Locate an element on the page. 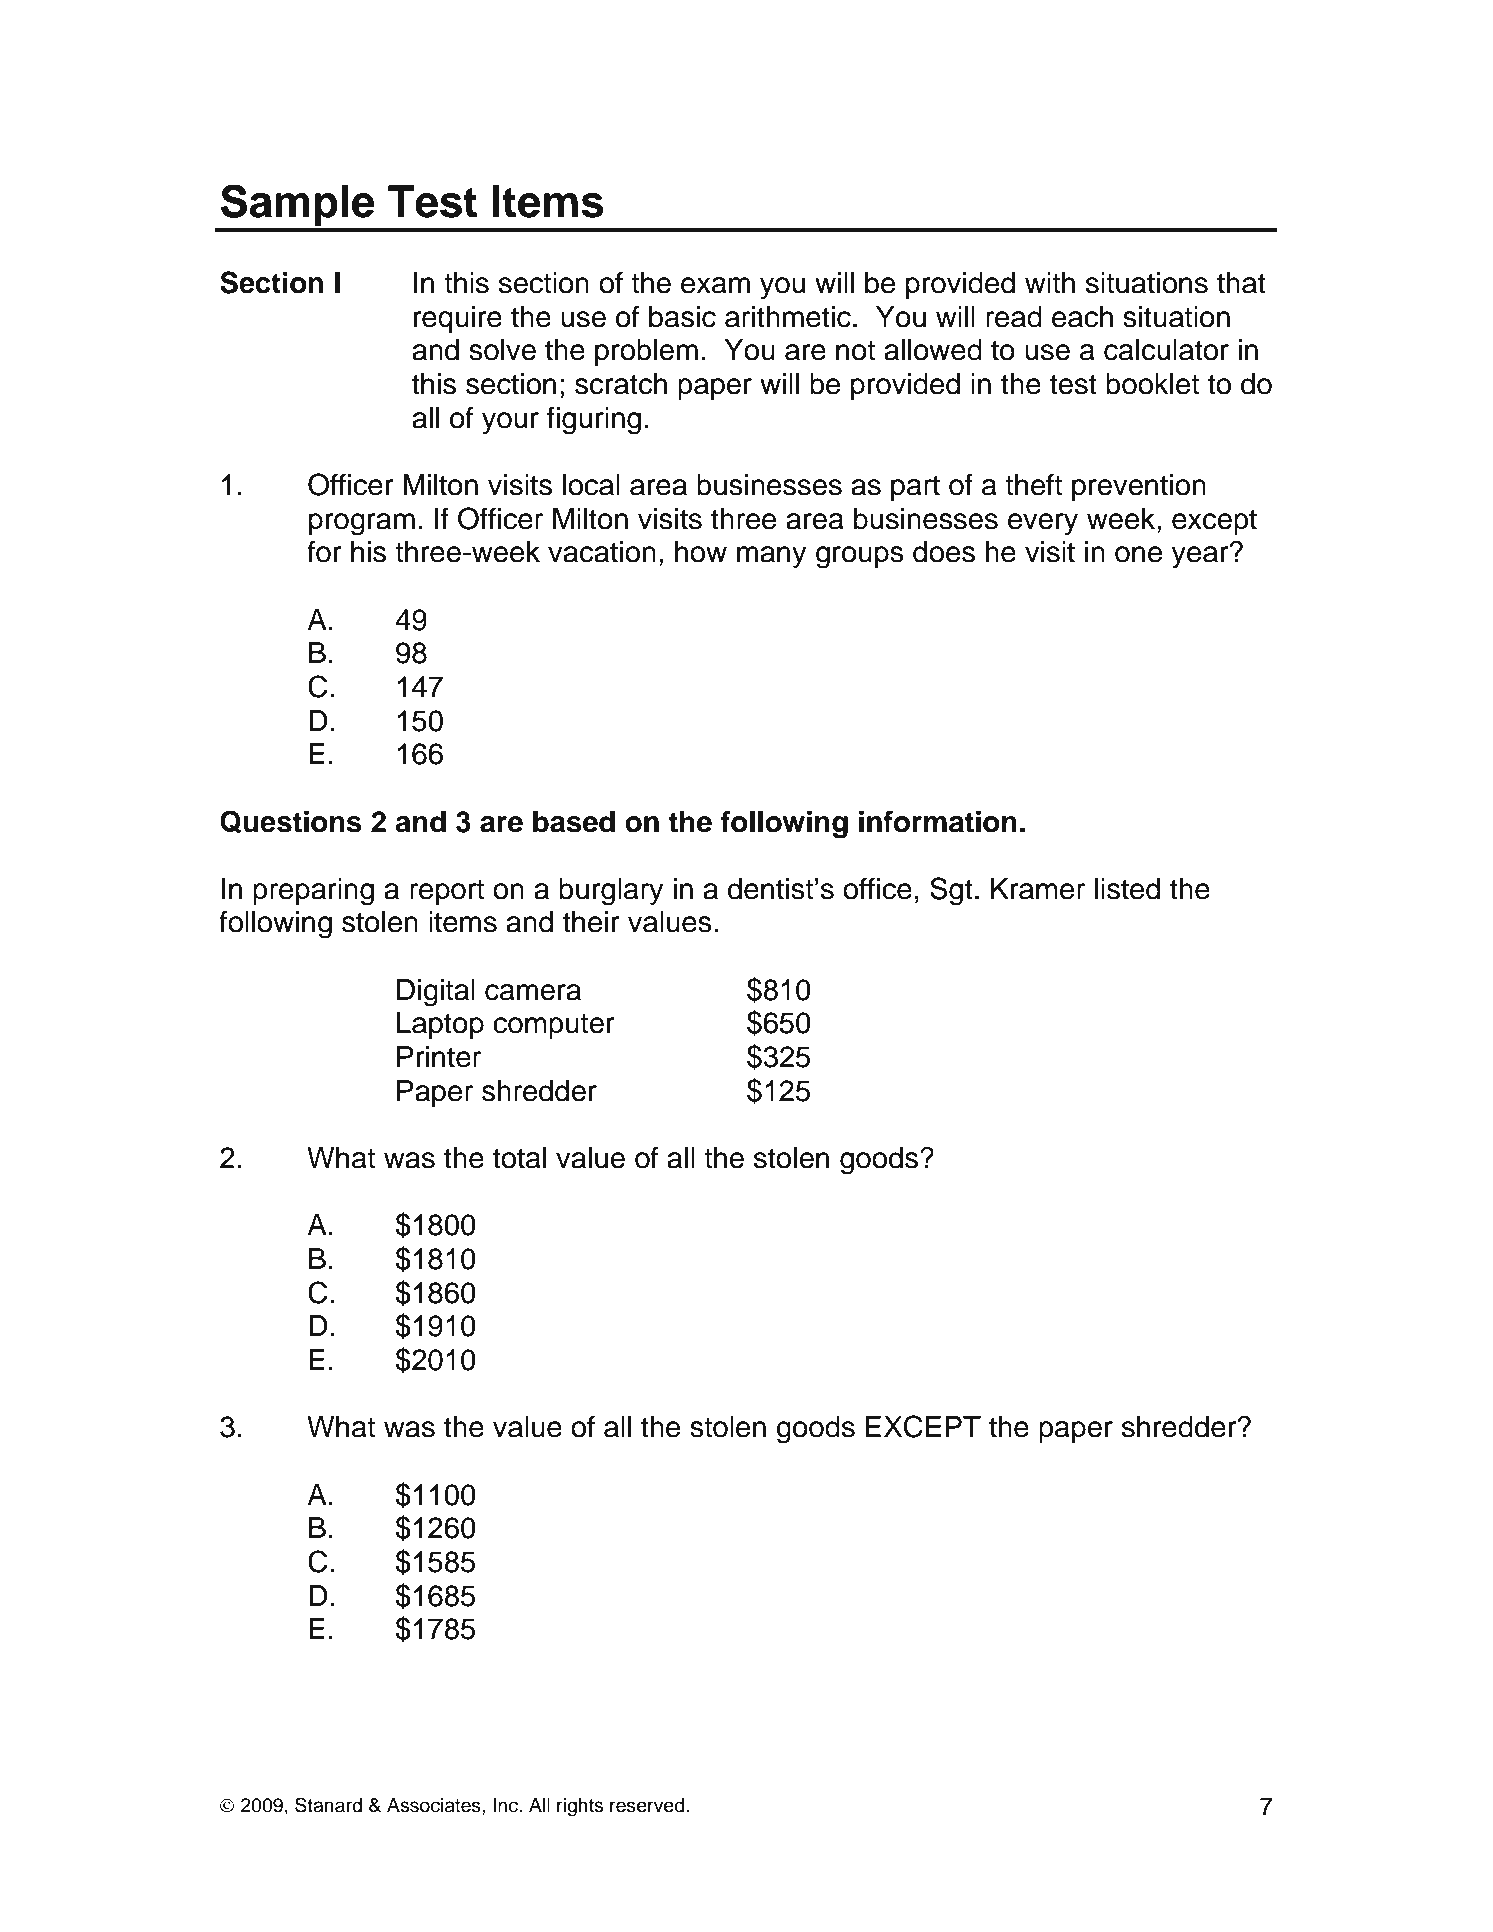 The height and width of the document is (1932, 1493). program is located at coordinates (362, 524).
